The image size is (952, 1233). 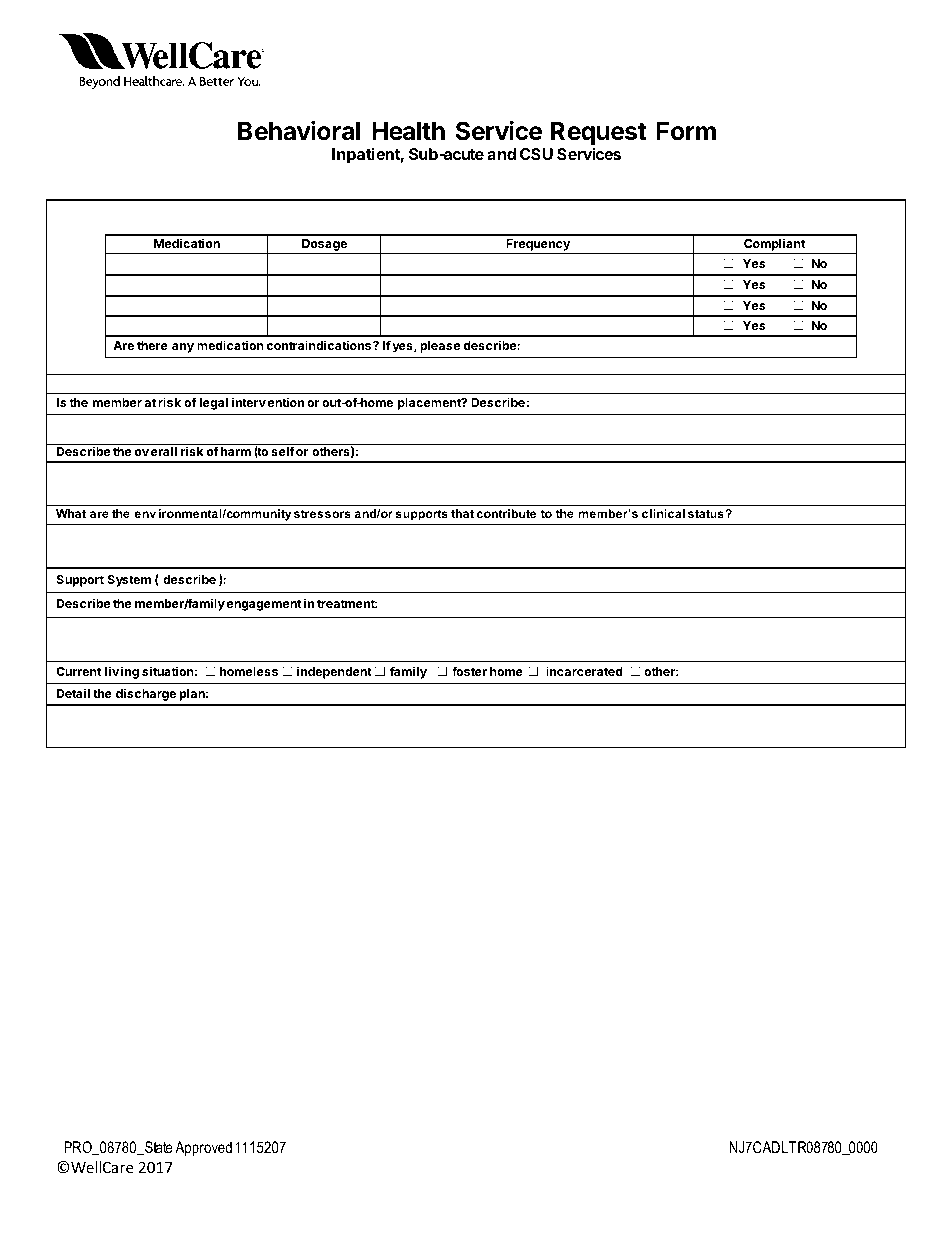 What do you see at coordinates (130, 672) in the screenshot?
I see `ing` at bounding box center [130, 672].
